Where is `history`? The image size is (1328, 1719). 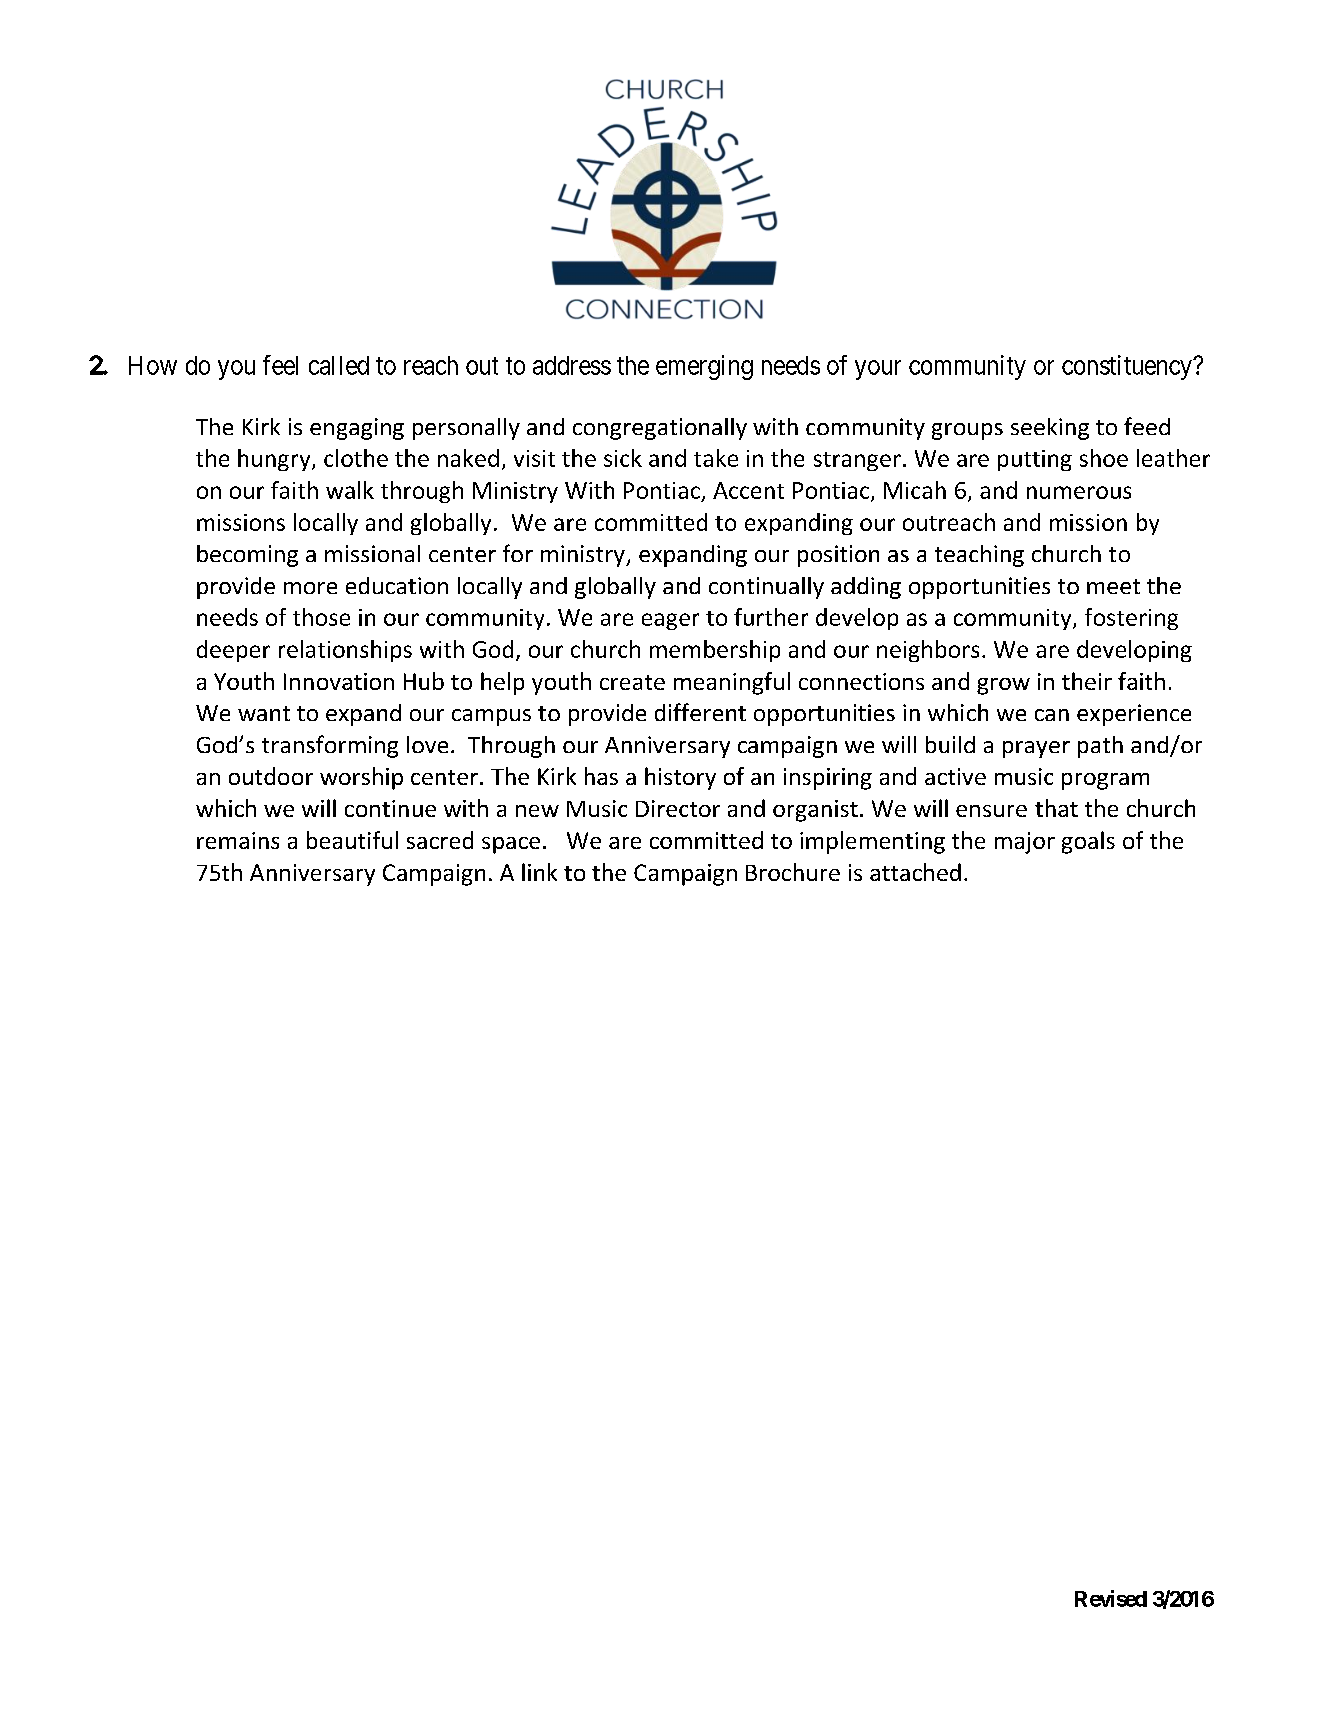 history is located at coordinates (680, 778).
